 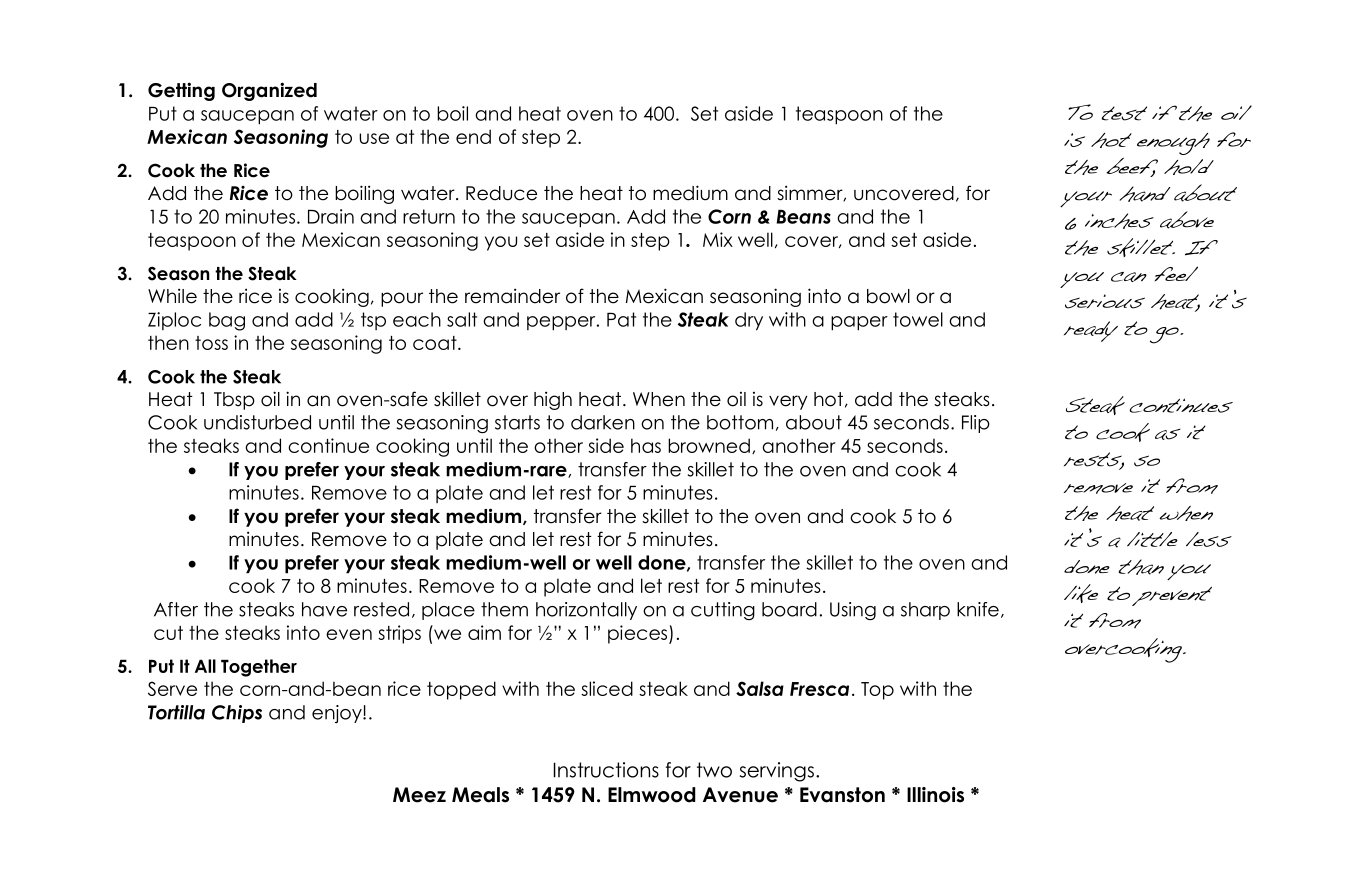 I want to click on bowl, so click(x=888, y=296).
